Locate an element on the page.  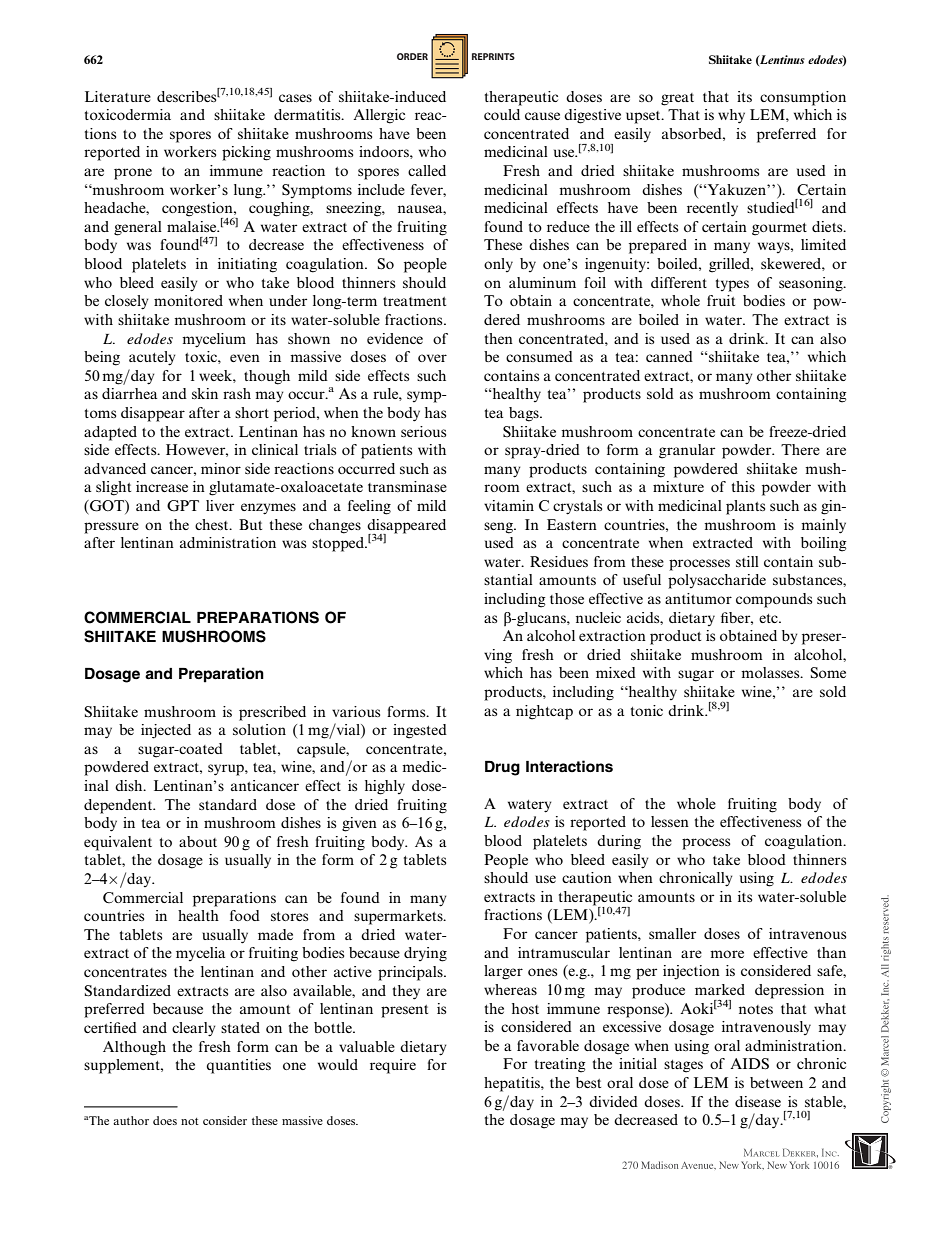
monitored is located at coordinates (188, 300).
